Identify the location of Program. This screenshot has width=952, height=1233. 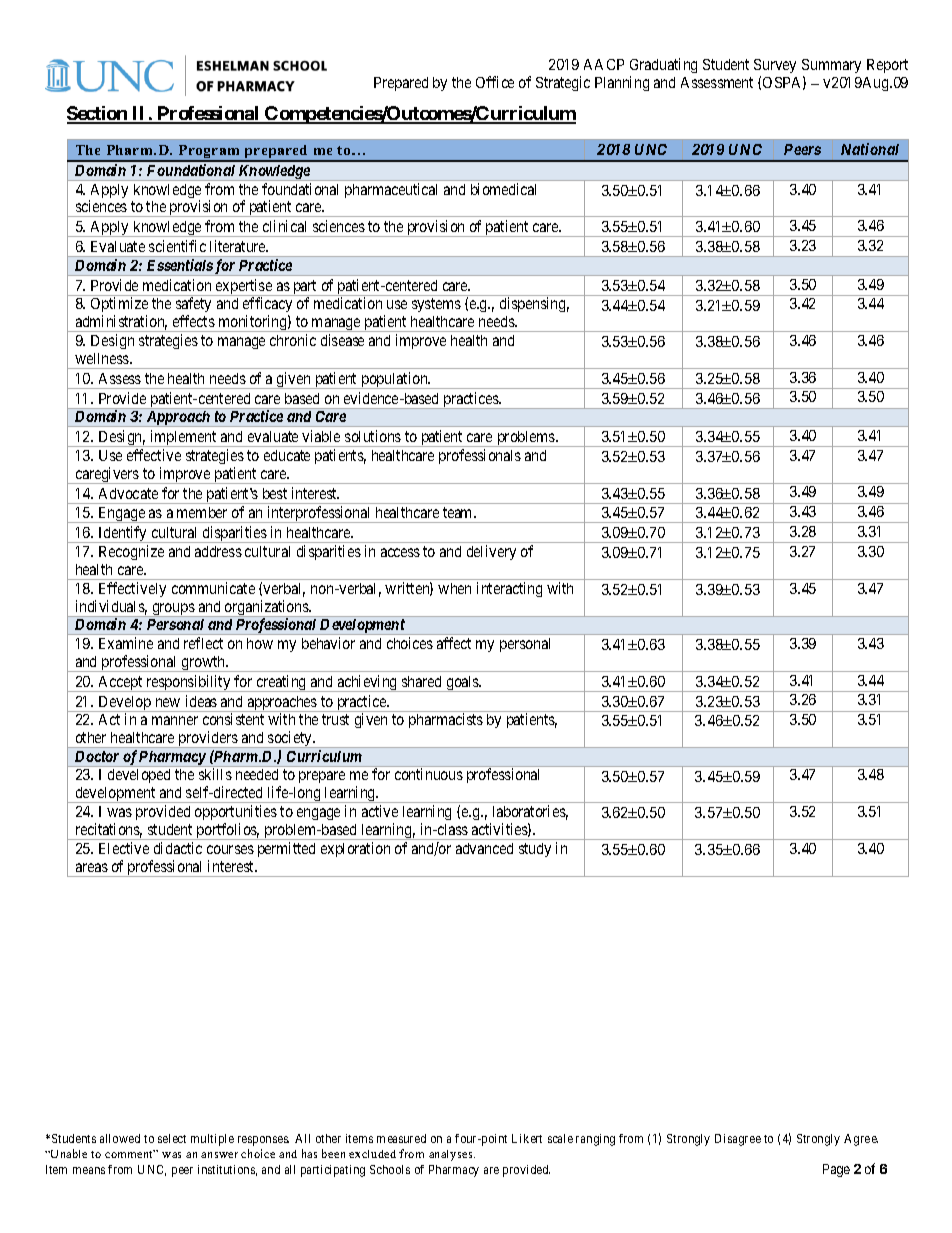
(209, 153).
